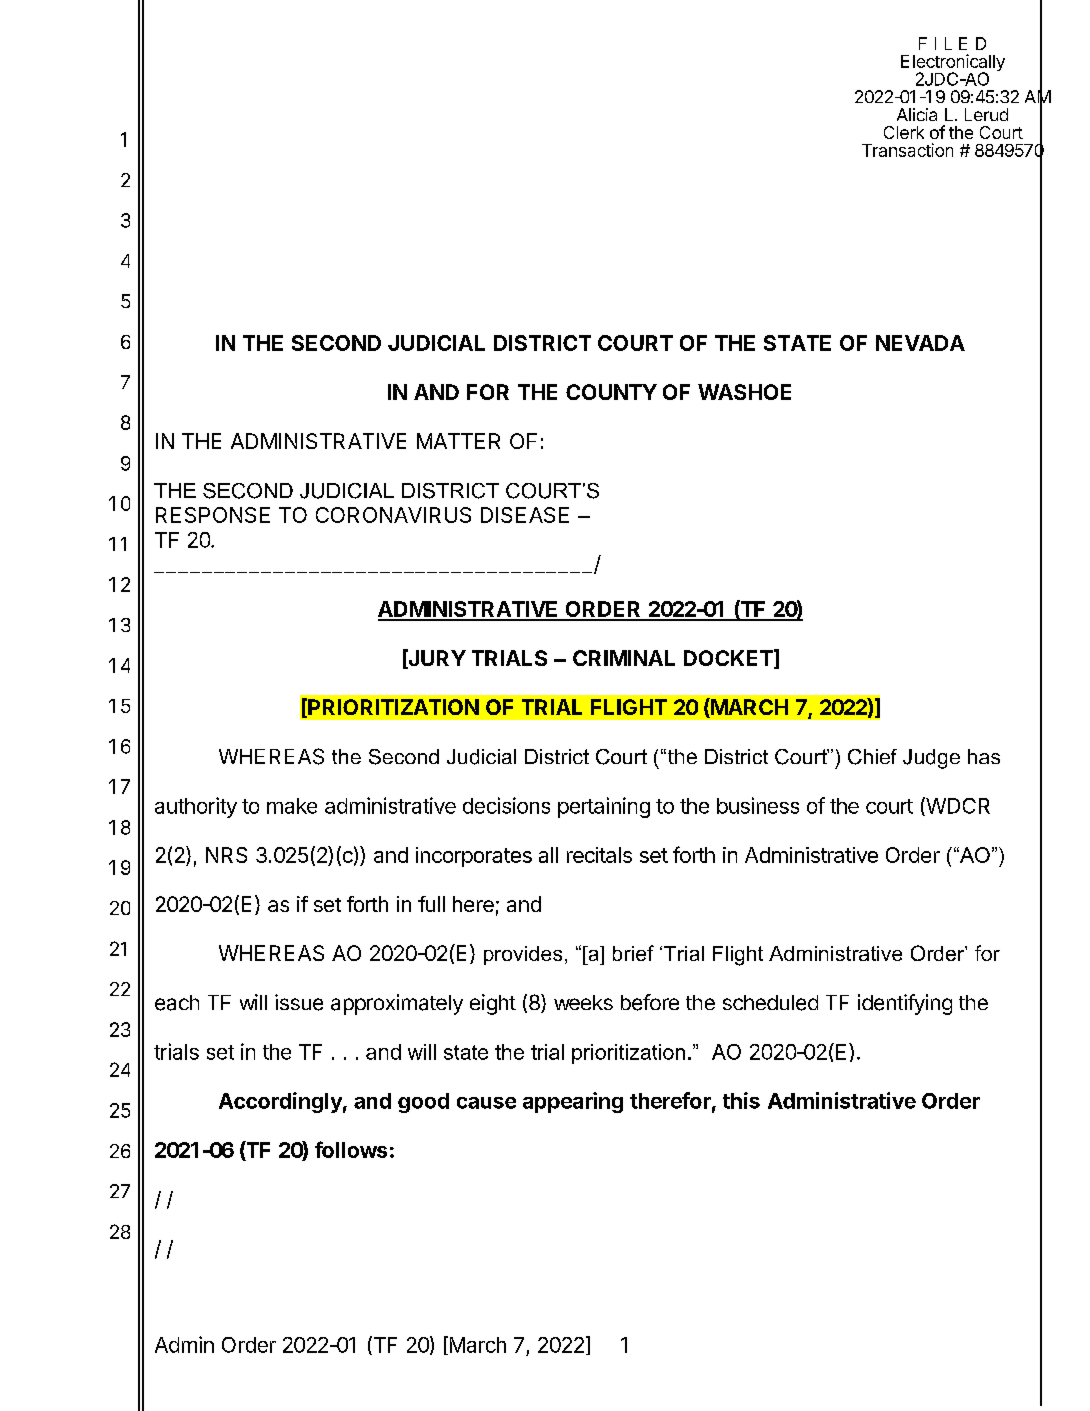 The width and height of the page is (1090, 1411). I want to click on appearing, so click(573, 1102).
